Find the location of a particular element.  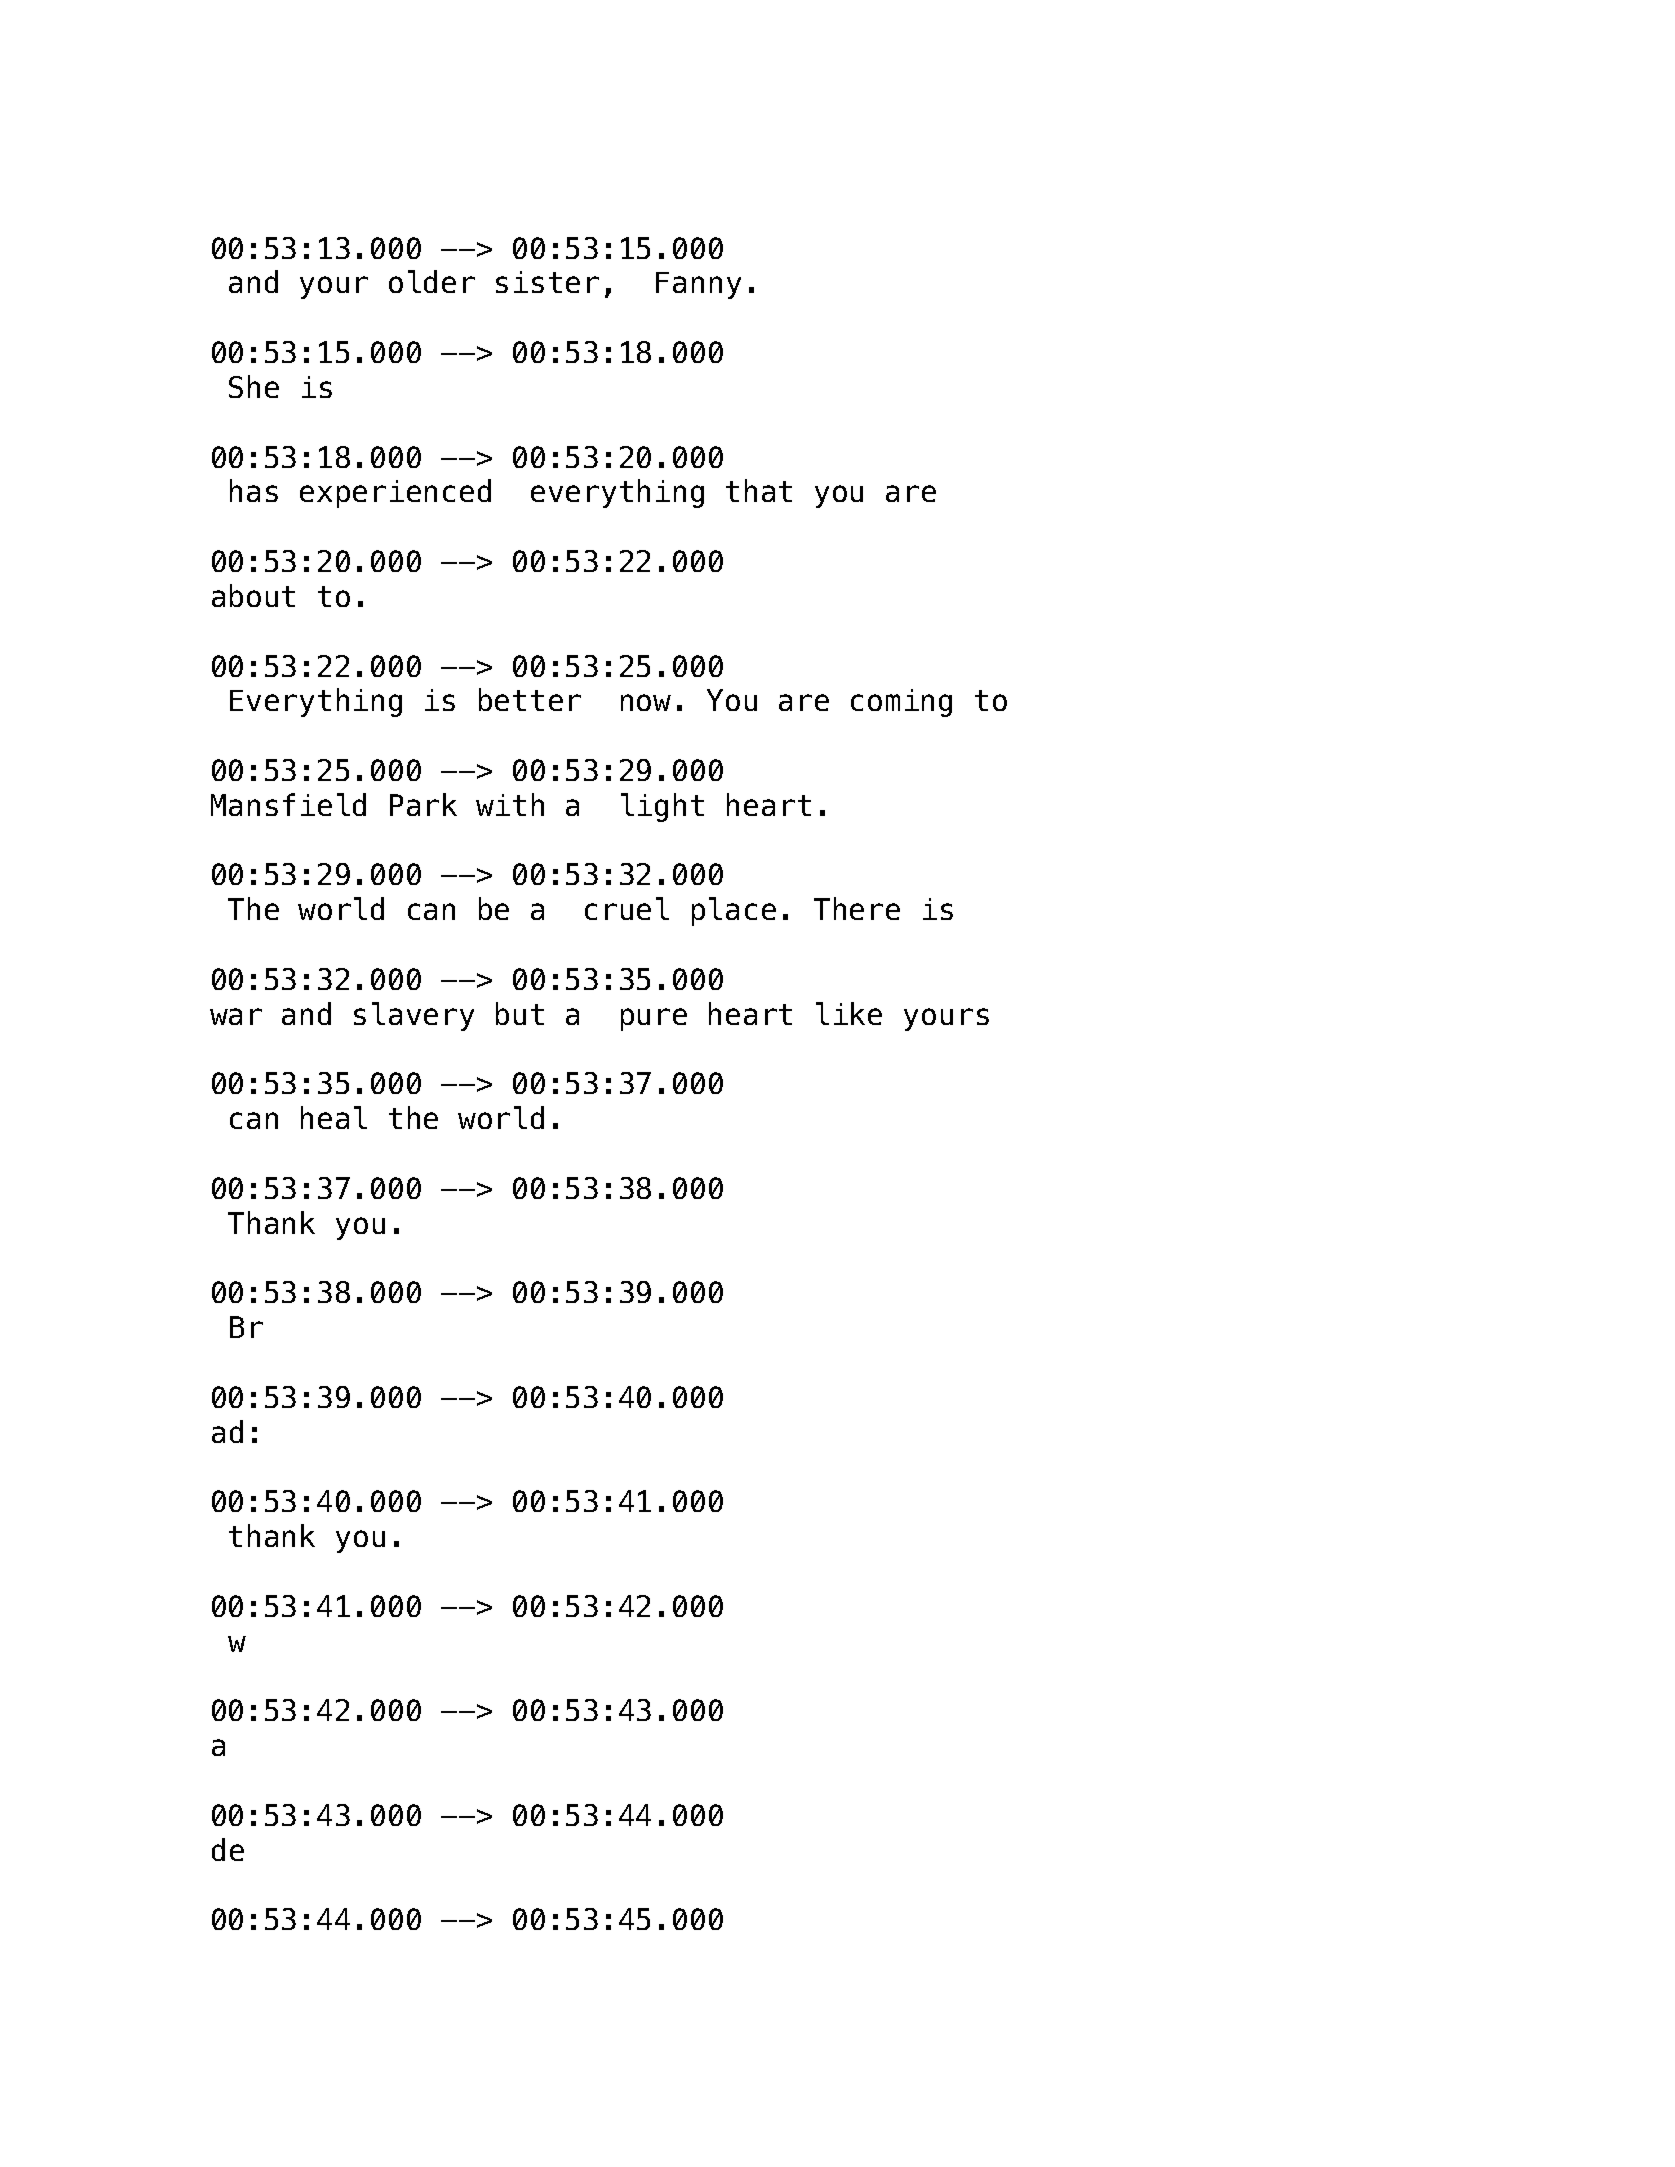

cruel is located at coordinates (627, 908).
